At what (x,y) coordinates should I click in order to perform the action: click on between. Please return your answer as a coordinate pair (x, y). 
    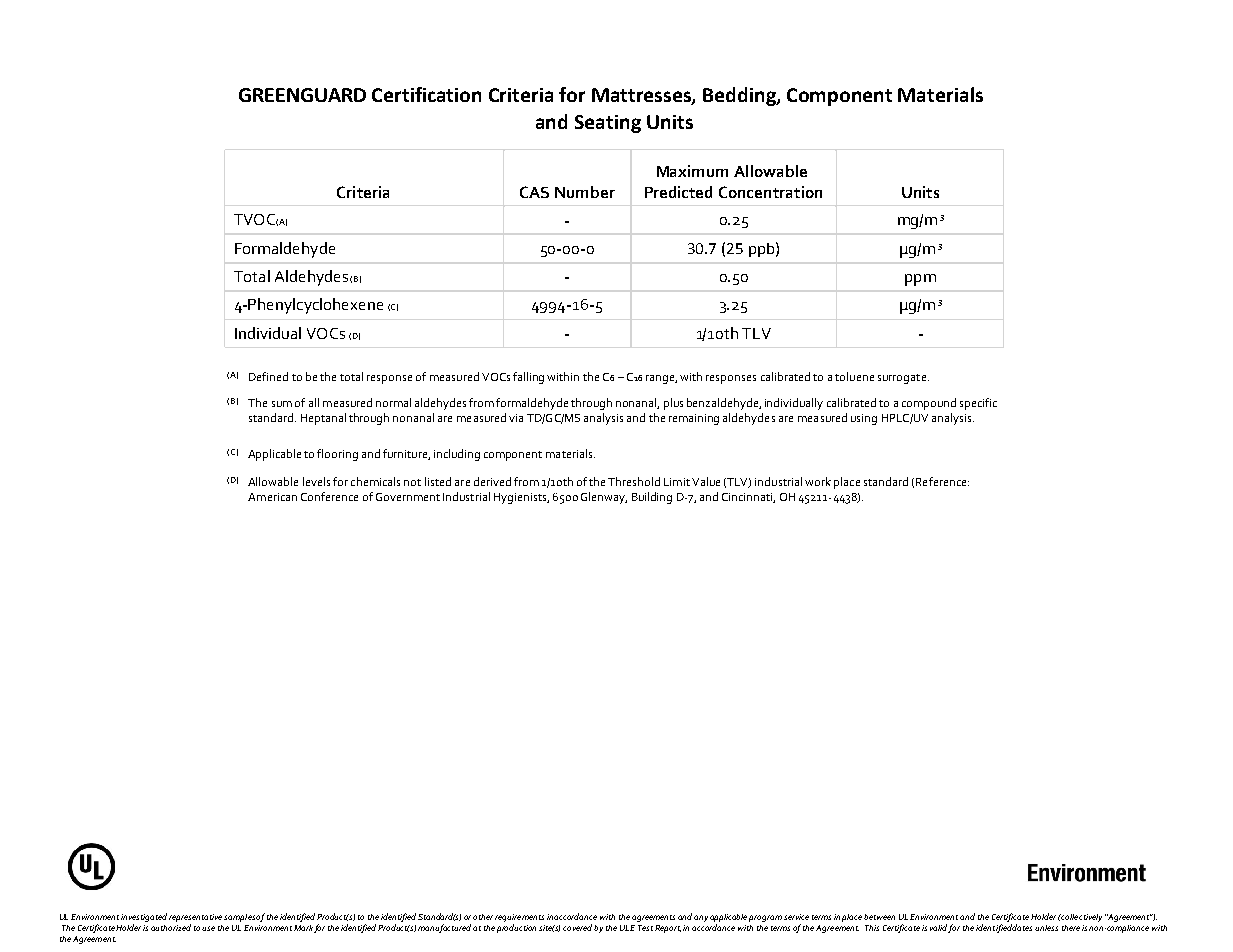
    Looking at the image, I should click on (879, 917).
